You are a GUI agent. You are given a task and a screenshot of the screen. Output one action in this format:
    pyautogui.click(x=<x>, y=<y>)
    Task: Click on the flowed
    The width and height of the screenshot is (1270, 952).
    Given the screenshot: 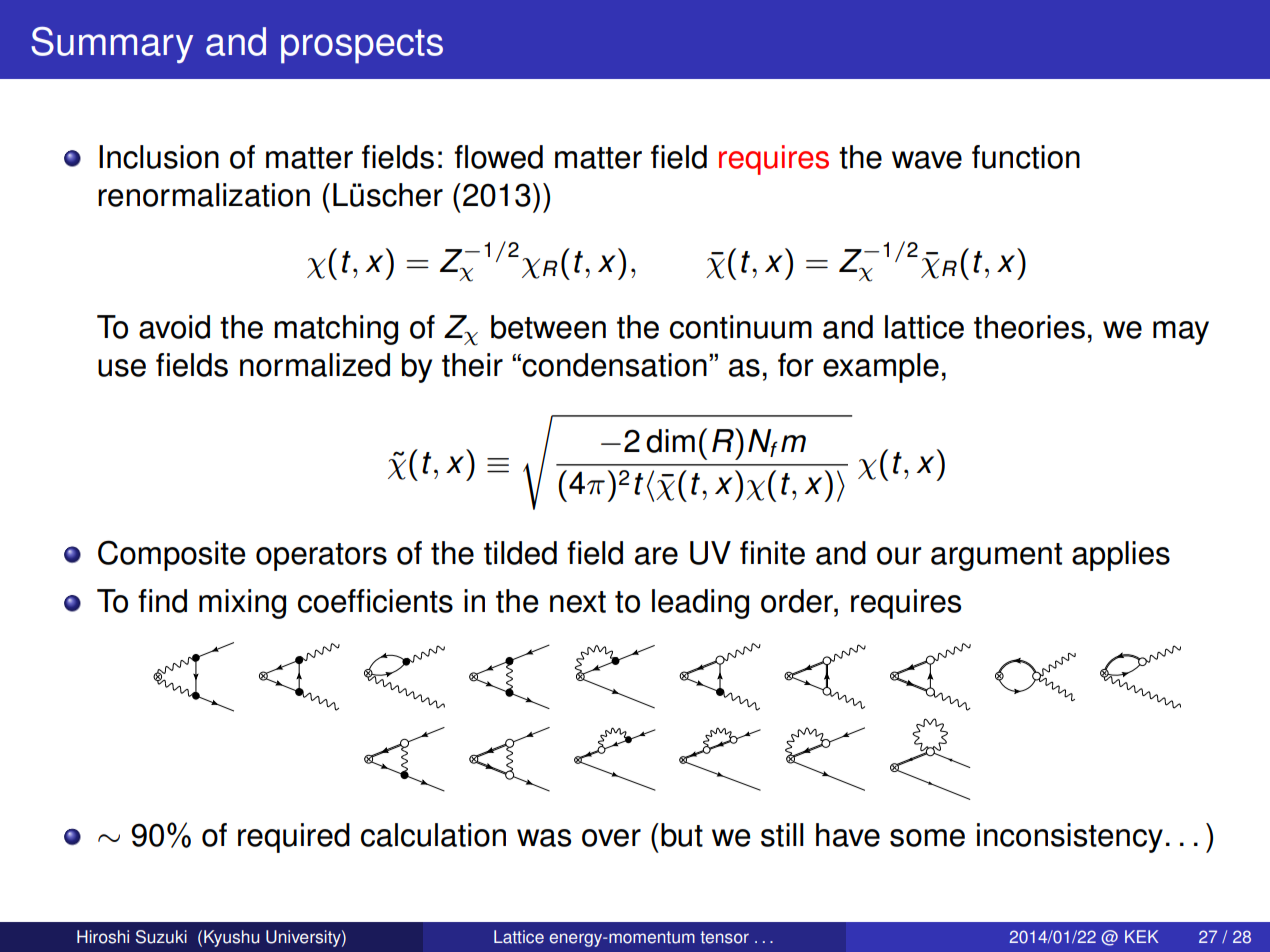 What is the action you would take?
    pyautogui.click(x=498, y=157)
